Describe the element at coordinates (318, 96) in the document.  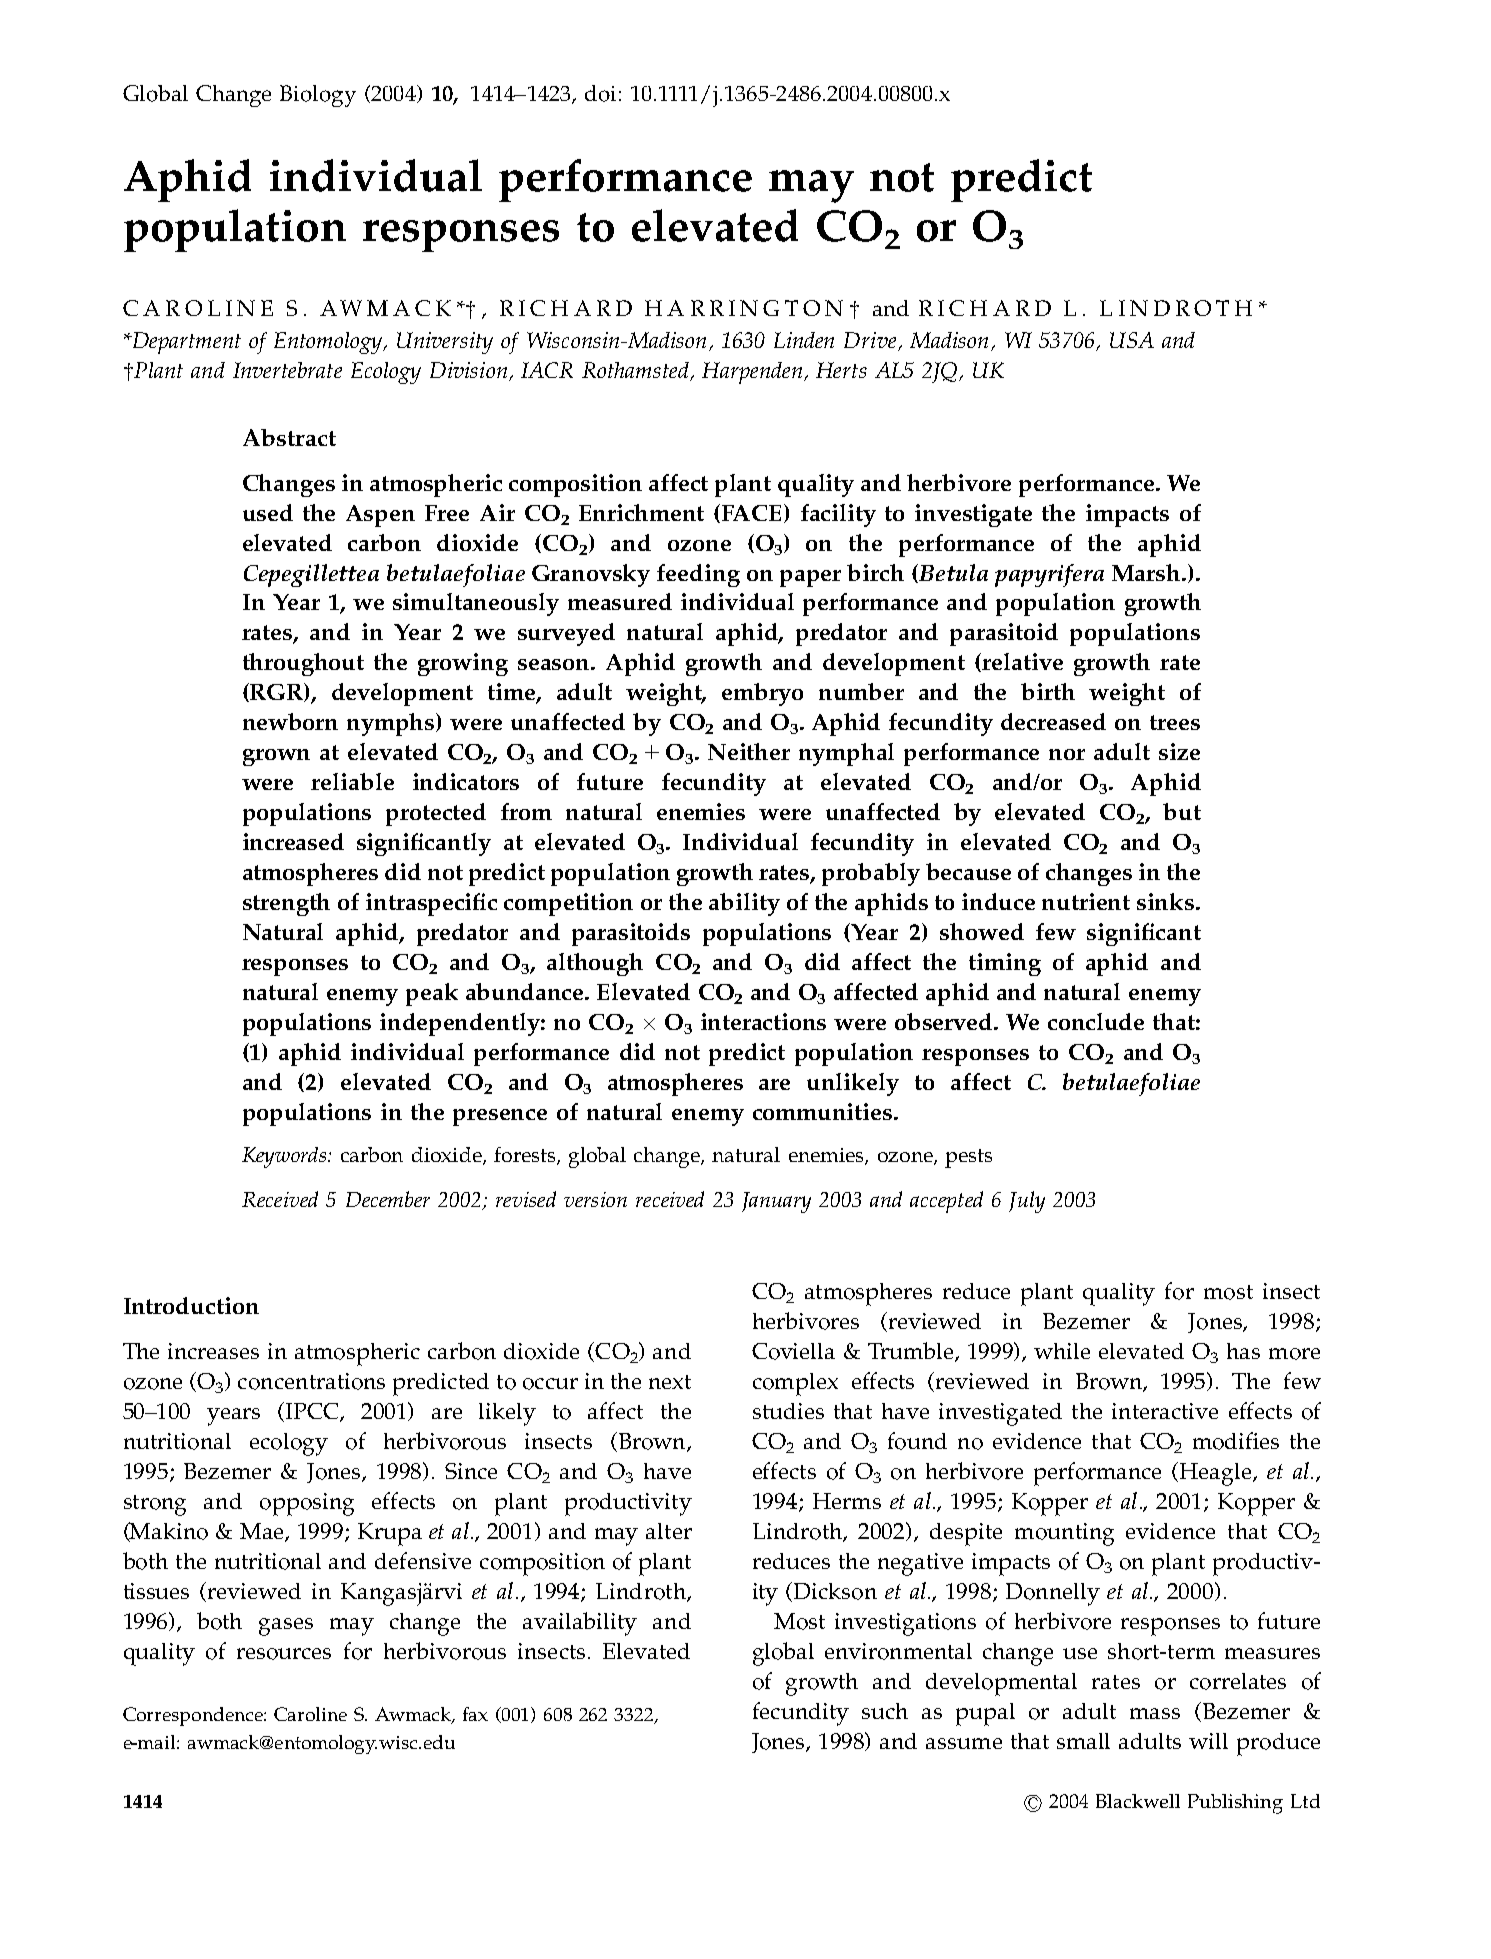
I see `Biology` at that location.
